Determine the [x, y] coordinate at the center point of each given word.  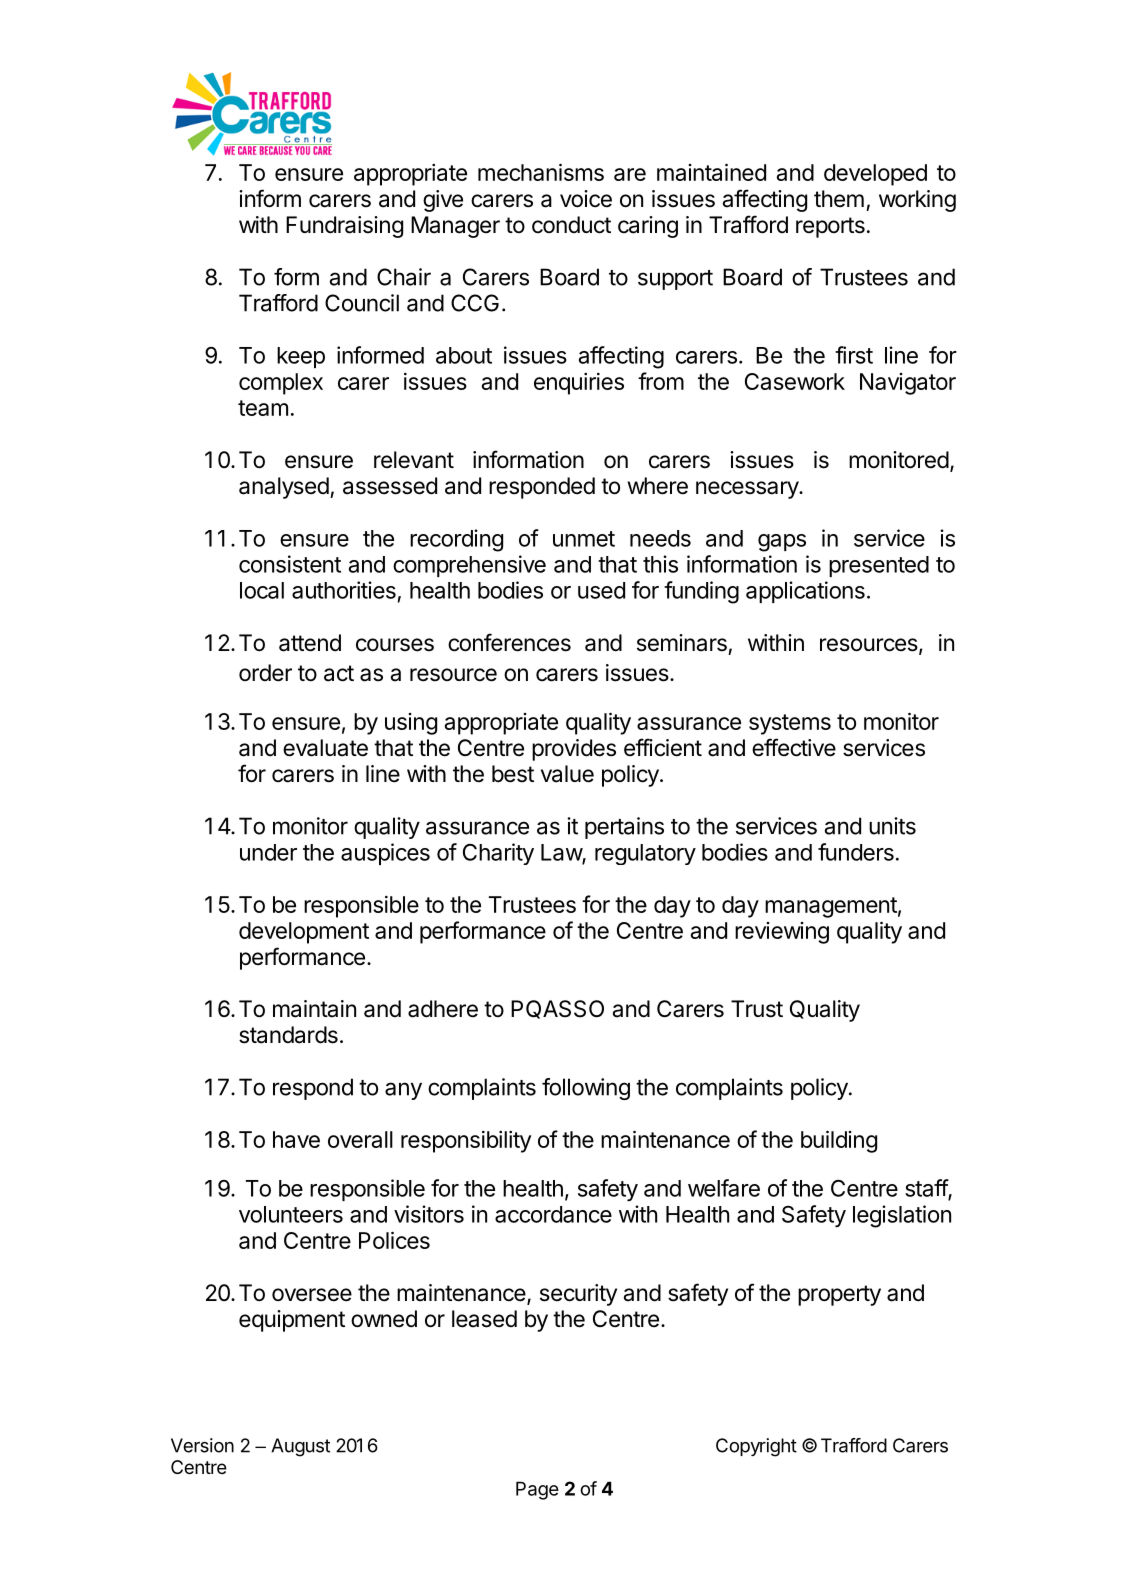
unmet [584, 539]
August [300, 1447]
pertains [624, 828]
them [839, 199]
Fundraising [344, 227]
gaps [782, 543]
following [586, 1089]
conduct [571, 225]
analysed [284, 488]
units [892, 826]
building [839, 1141]
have [296, 1139]
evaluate [325, 748]
